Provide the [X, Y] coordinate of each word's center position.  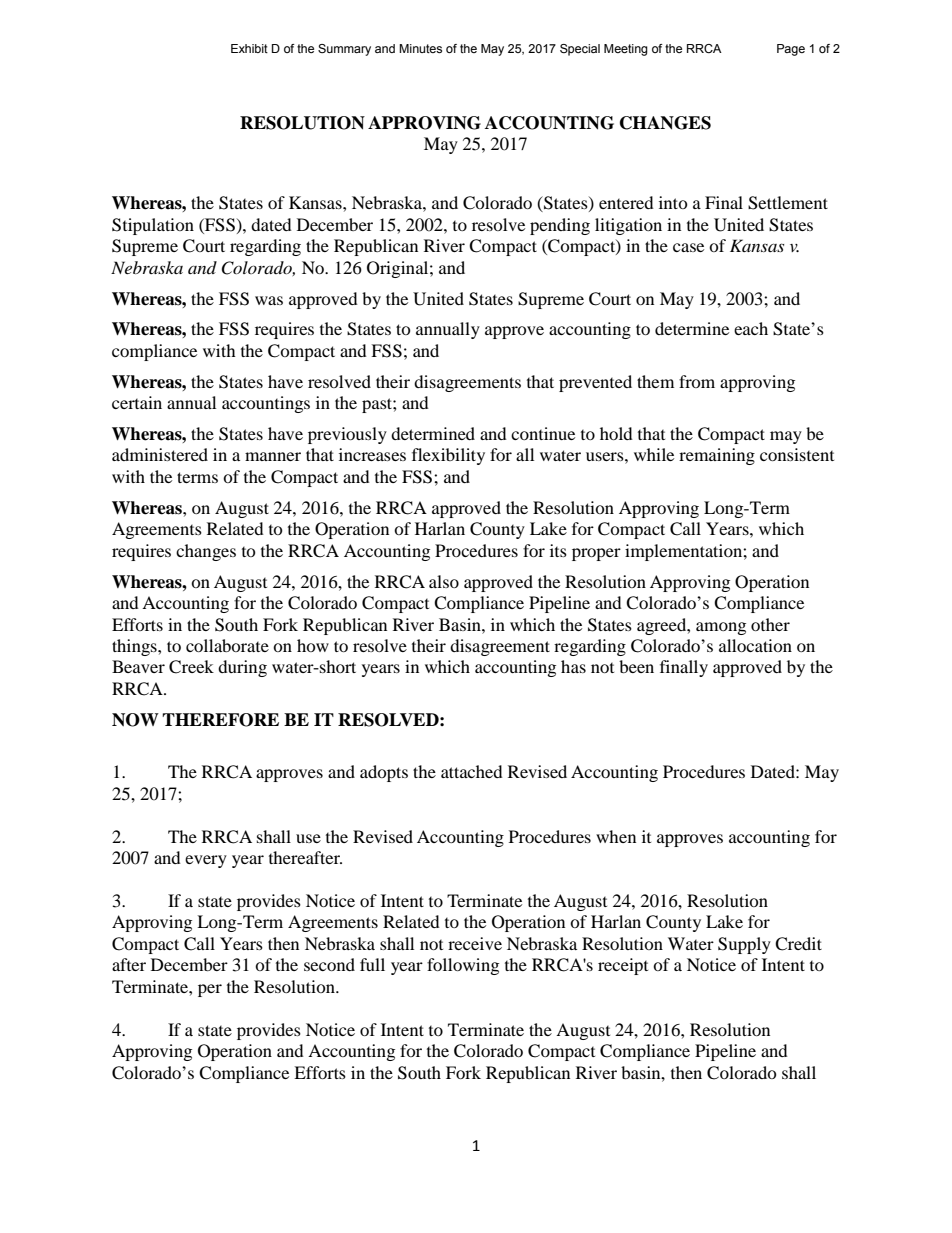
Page [791, 50]
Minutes [420, 48]
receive [475, 943]
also [444, 581]
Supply [744, 945]
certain [137, 402]
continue [543, 433]
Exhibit [249, 48]
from [697, 381]
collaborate [227, 645]
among [721, 628]
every [206, 861]
